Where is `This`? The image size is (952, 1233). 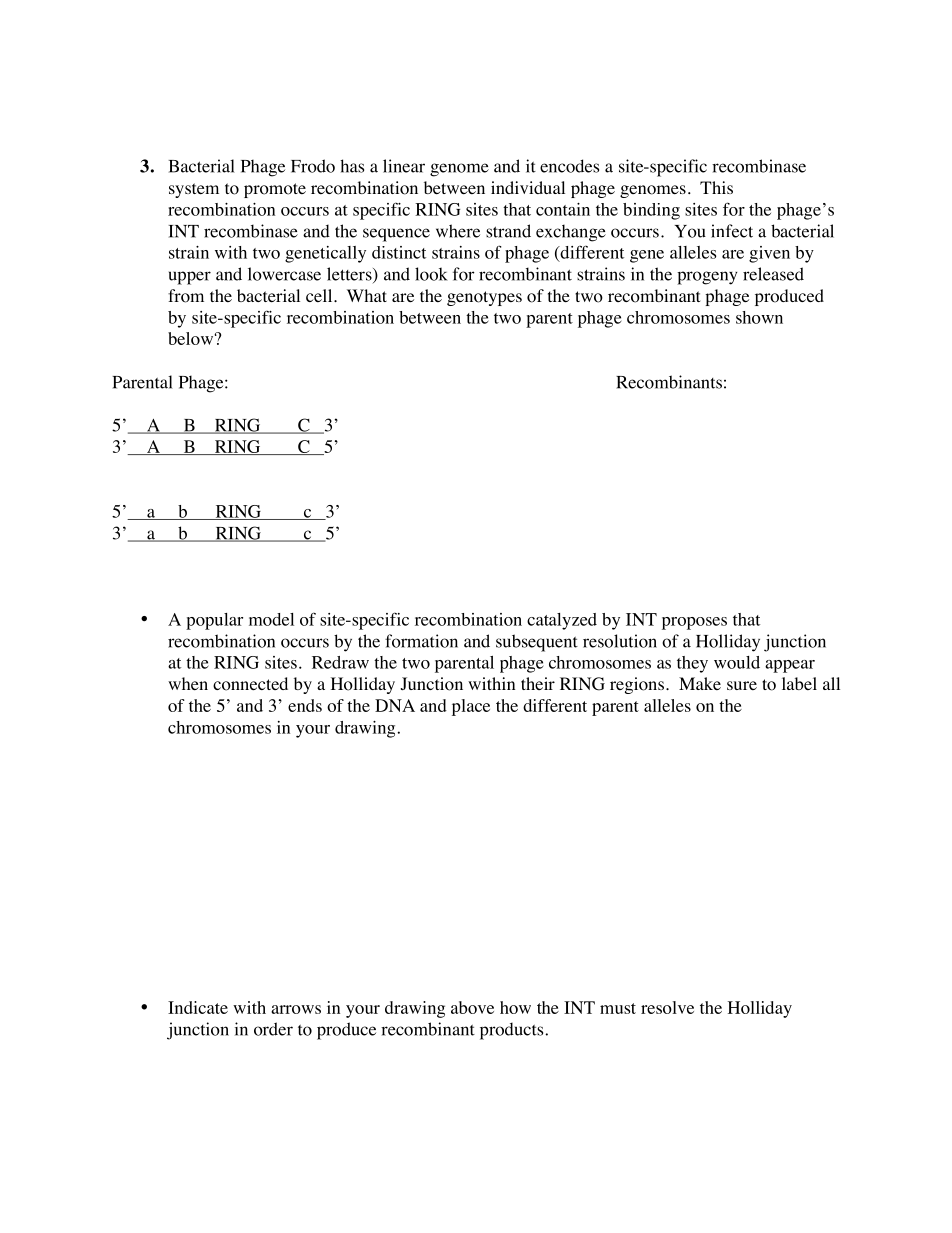
This is located at coordinates (716, 187).
